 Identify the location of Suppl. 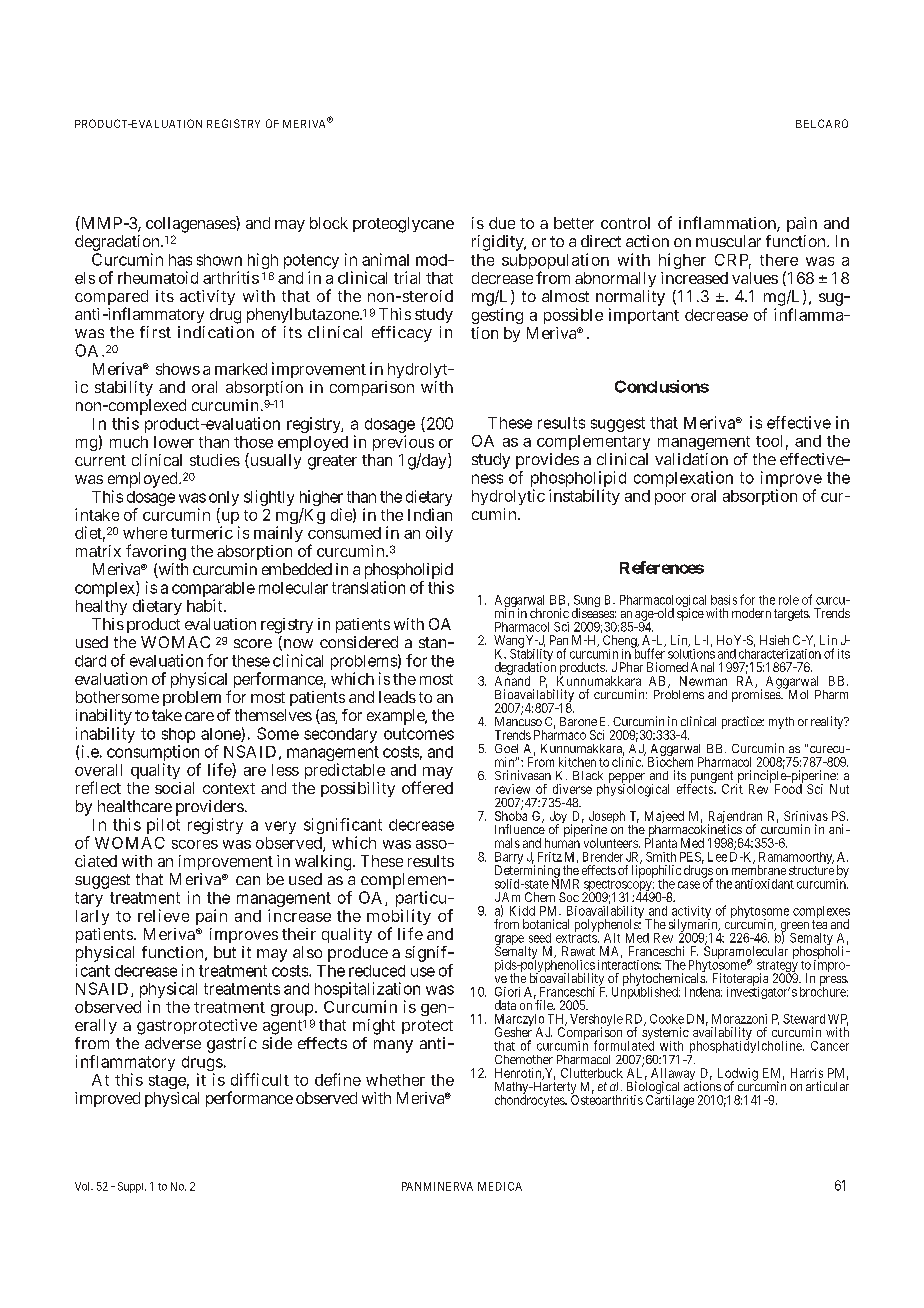
(132, 1187).
